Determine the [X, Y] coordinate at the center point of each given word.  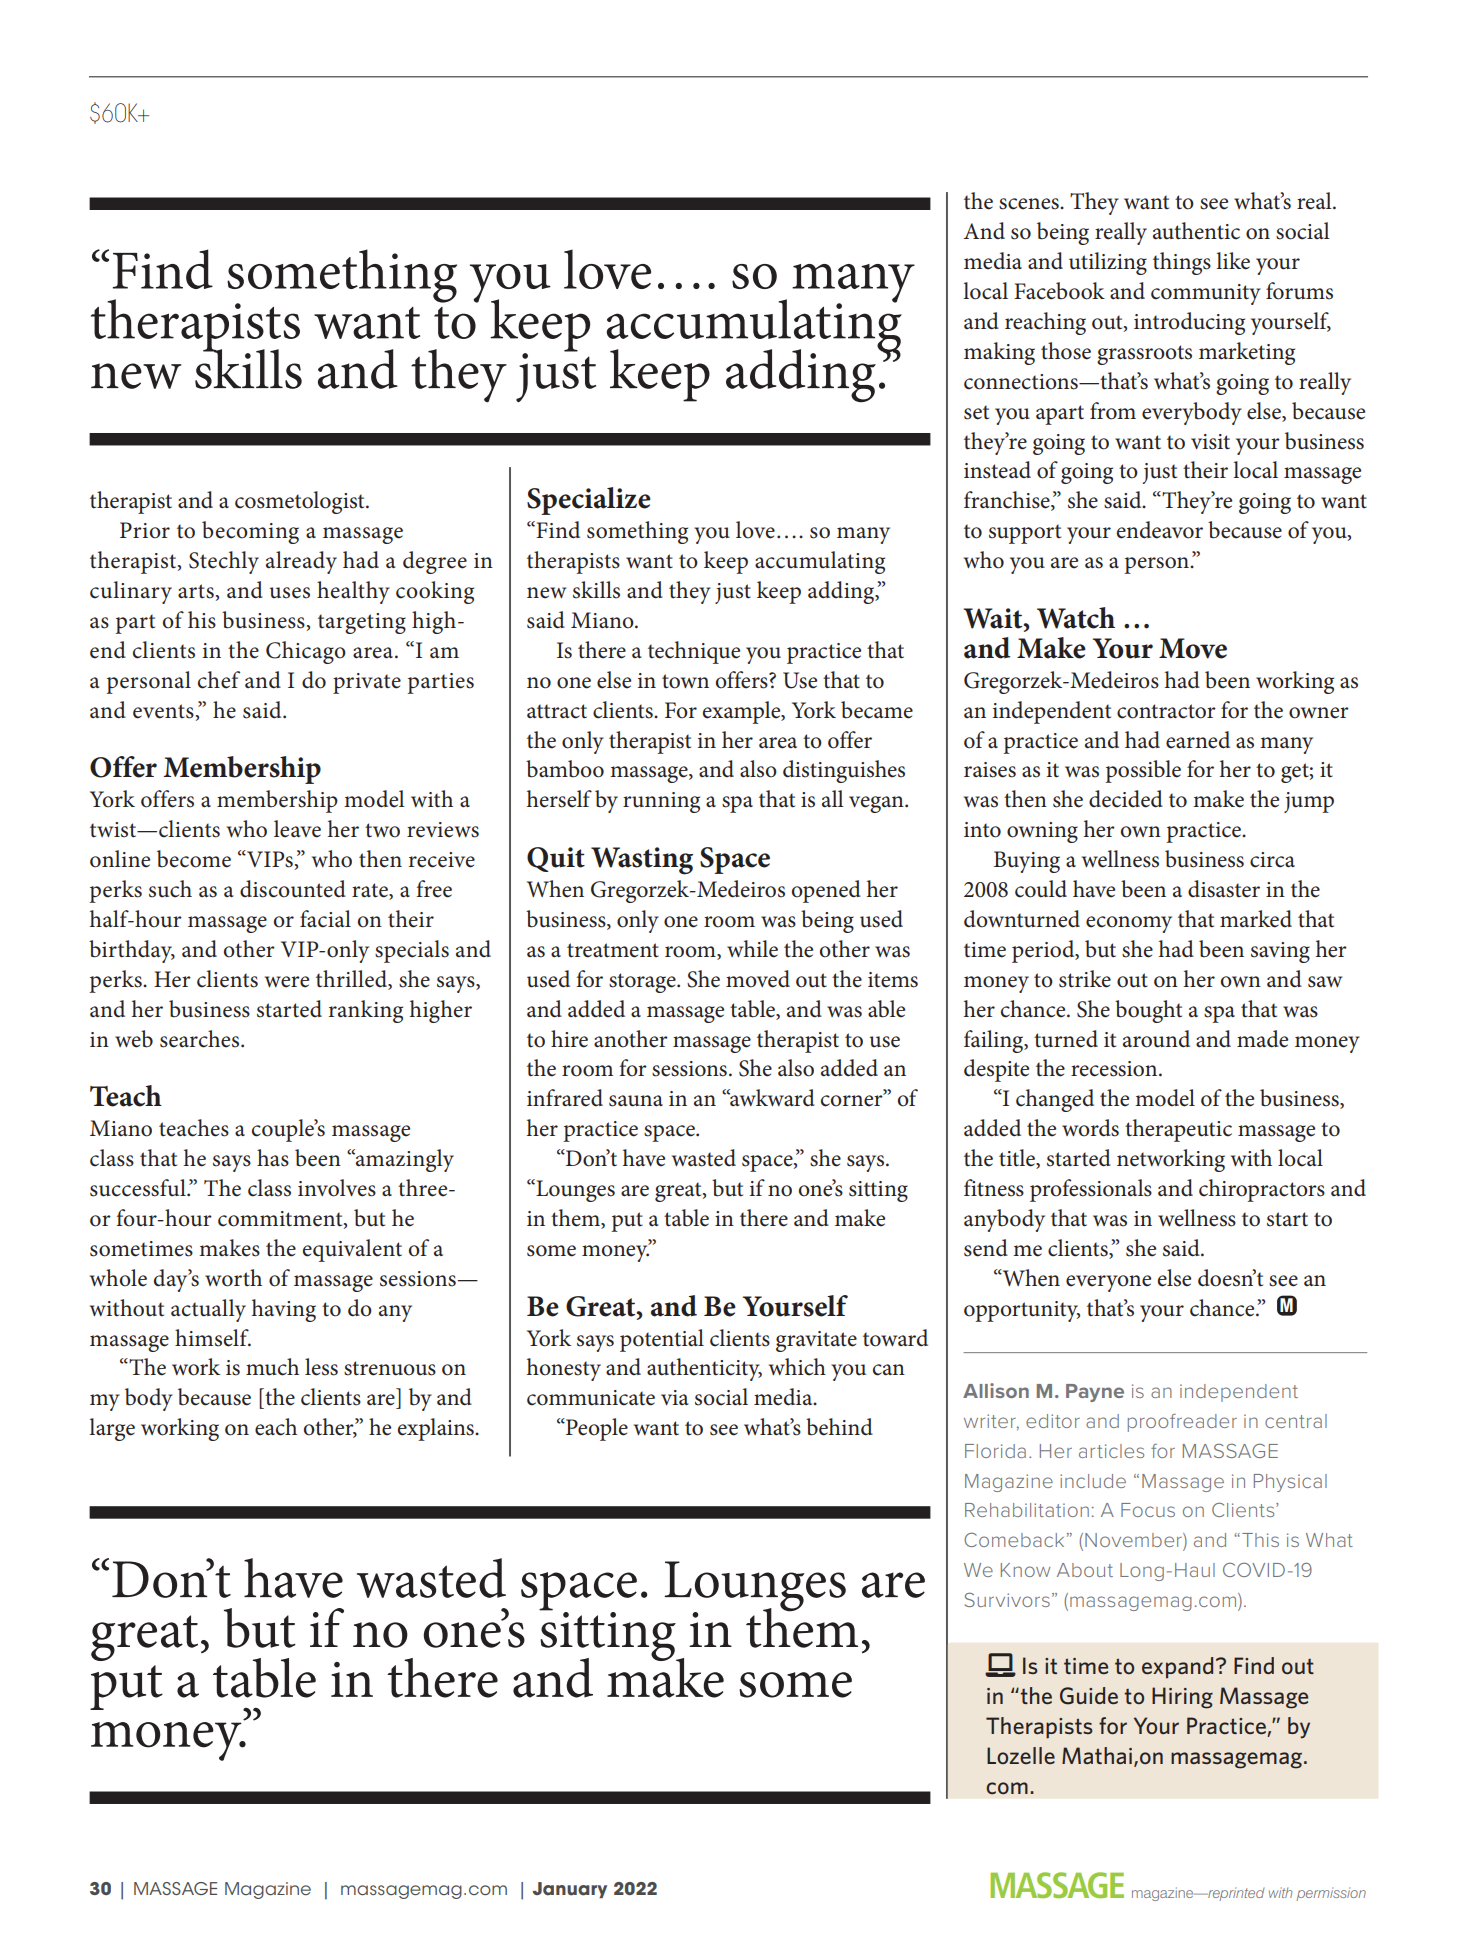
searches [201, 1039]
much [272, 1367]
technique [694, 652]
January [570, 1890]
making [999, 353]
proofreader [1182, 1423]
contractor [1166, 711]
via [675, 1397]
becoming [250, 532]
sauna [636, 1101]
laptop [1000, 1665]
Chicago [306, 652]
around [1156, 1039]
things [1182, 263]
